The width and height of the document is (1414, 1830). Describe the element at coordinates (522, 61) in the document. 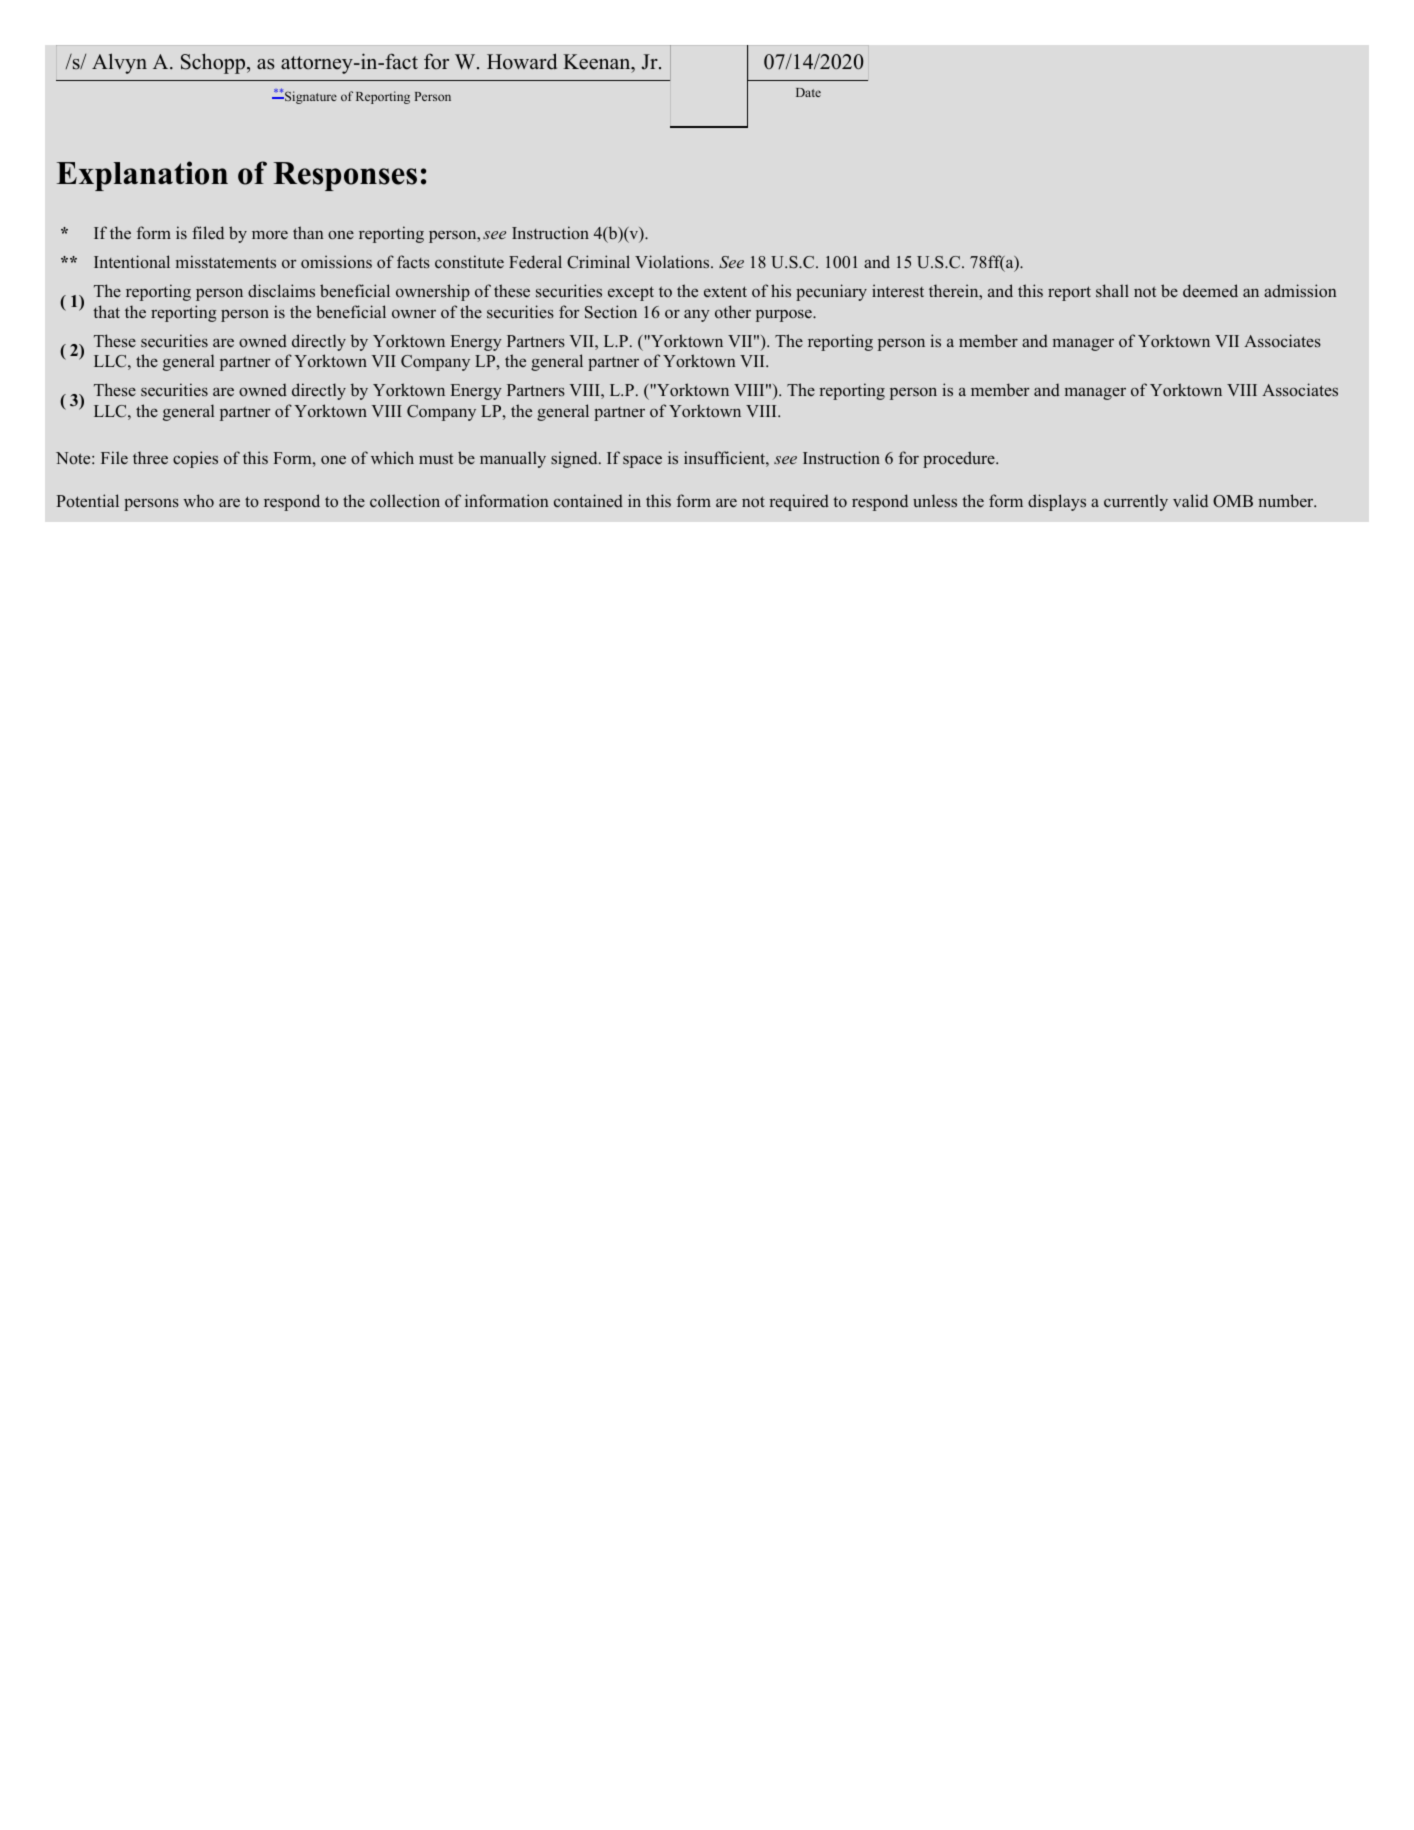

I see `Howard` at that location.
